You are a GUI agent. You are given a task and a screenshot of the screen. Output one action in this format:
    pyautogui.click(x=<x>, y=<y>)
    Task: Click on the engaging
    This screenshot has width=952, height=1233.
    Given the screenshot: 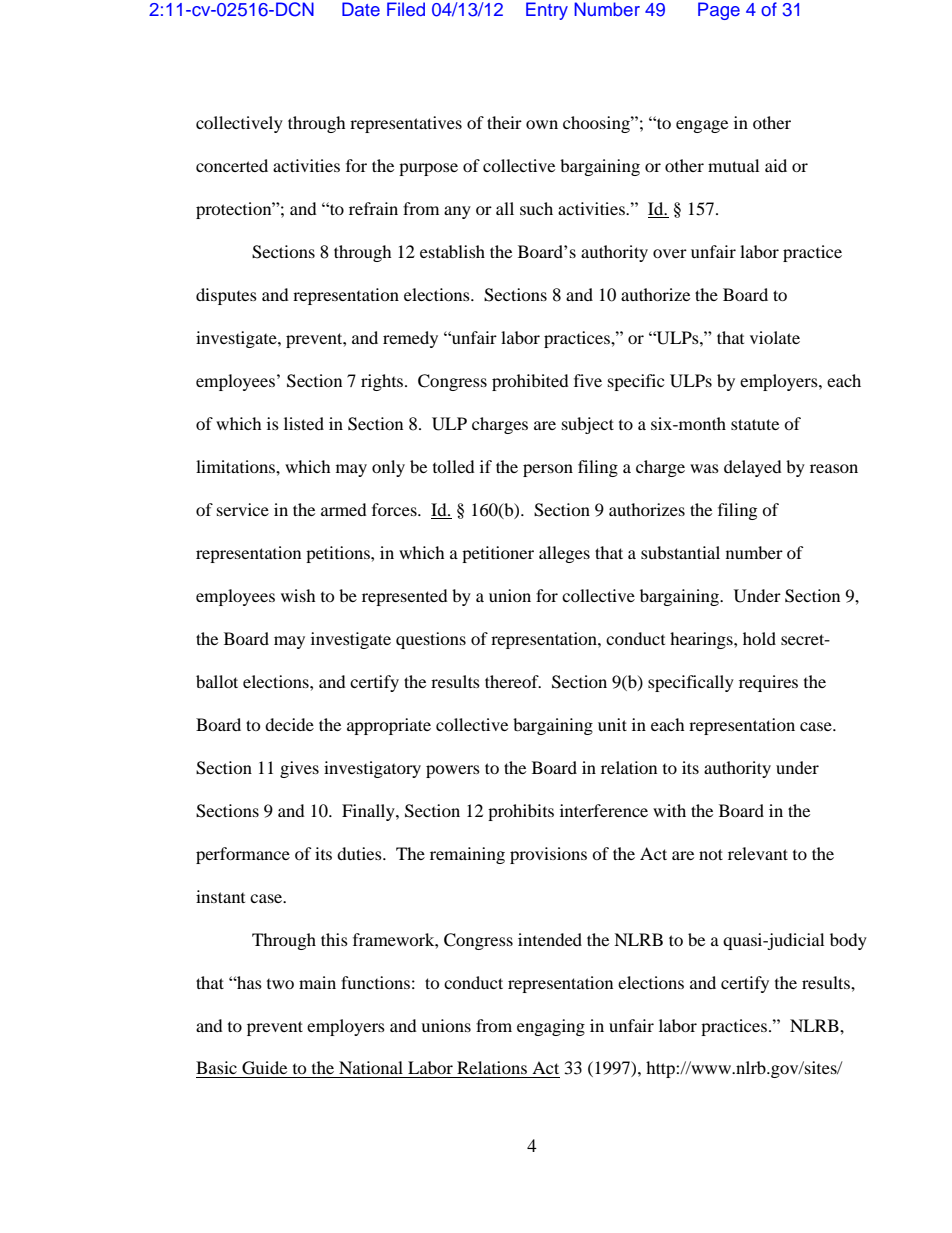 What is the action you would take?
    pyautogui.click(x=551, y=1027)
